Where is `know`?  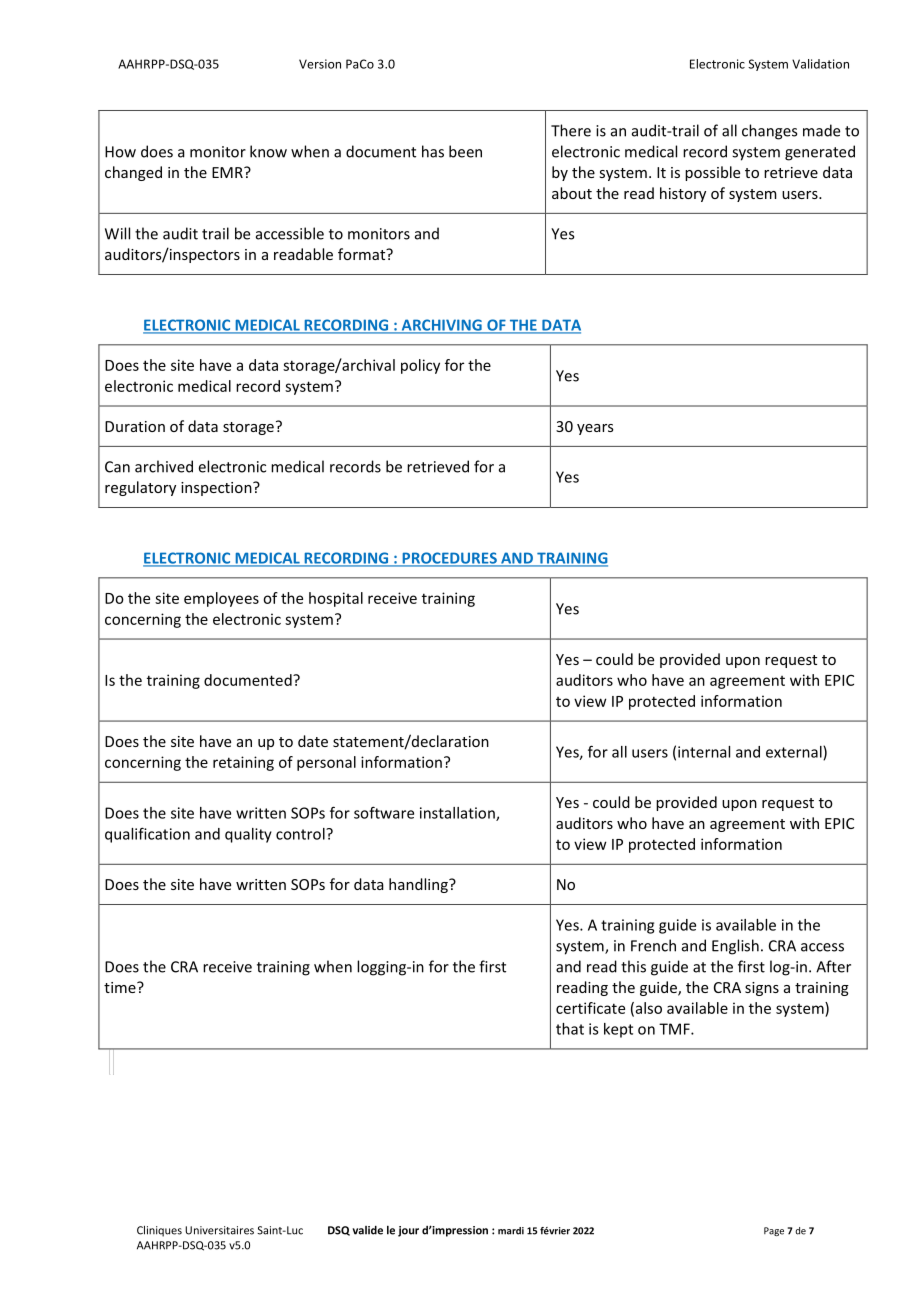 know is located at coordinates (268, 151).
